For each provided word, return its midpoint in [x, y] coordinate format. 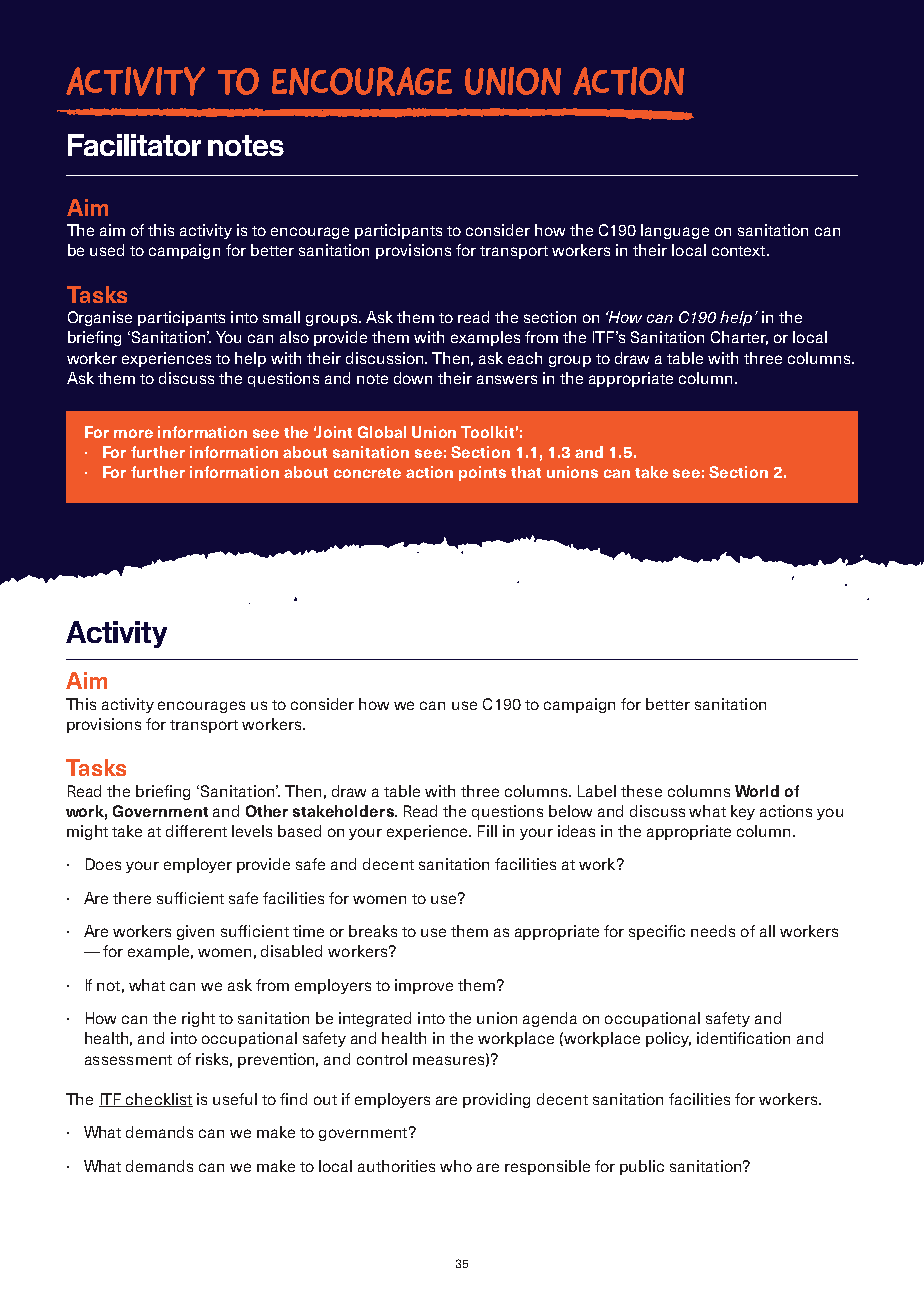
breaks [373, 931]
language [675, 231]
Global [382, 432]
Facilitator [134, 145]
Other [267, 811]
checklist [158, 1100]
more [133, 433]
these [641, 791]
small [281, 317]
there [132, 898]
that [526, 472]
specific [657, 932]
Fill [487, 831]
